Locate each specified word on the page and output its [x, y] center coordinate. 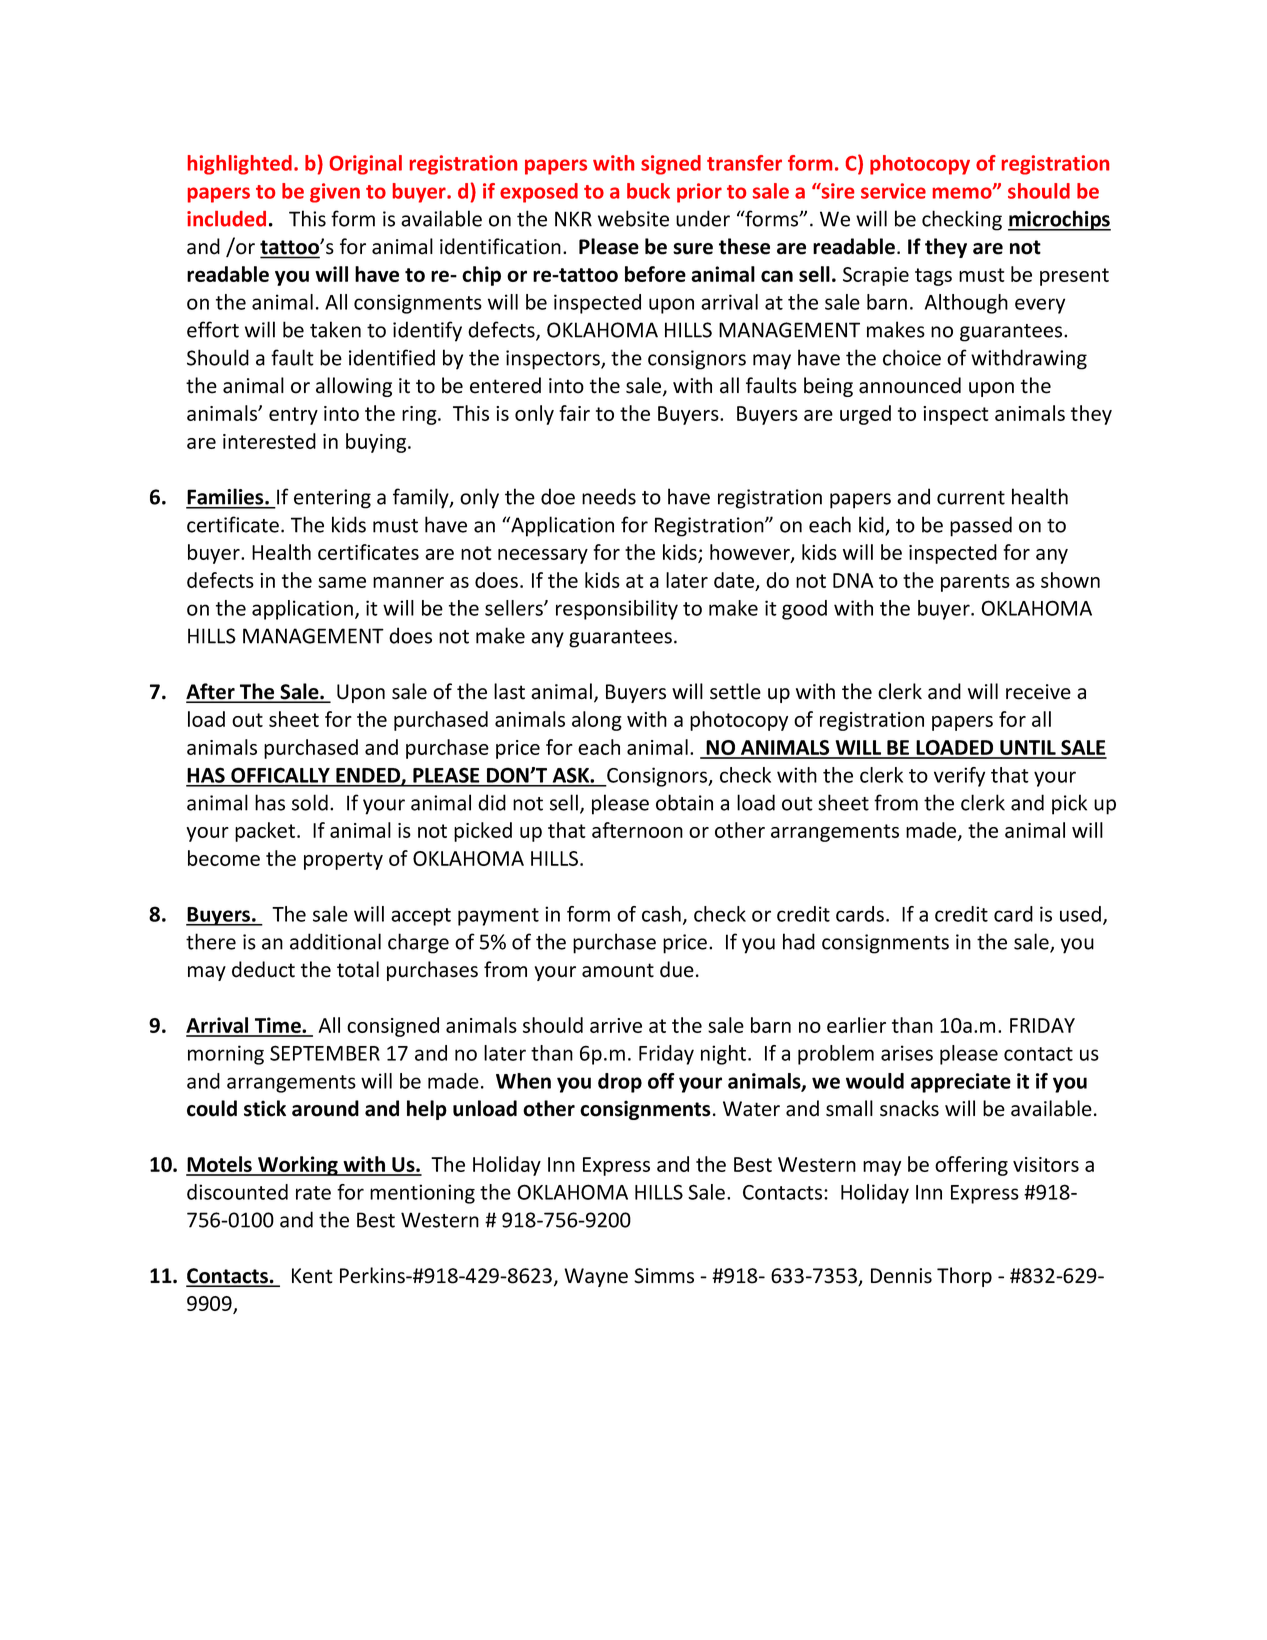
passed [981, 526]
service [893, 191]
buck [648, 191]
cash [661, 914]
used [1080, 914]
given [335, 193]
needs [609, 496]
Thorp [964, 1277]
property [343, 861]
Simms [664, 1276]
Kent [312, 1276]
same [342, 582]
